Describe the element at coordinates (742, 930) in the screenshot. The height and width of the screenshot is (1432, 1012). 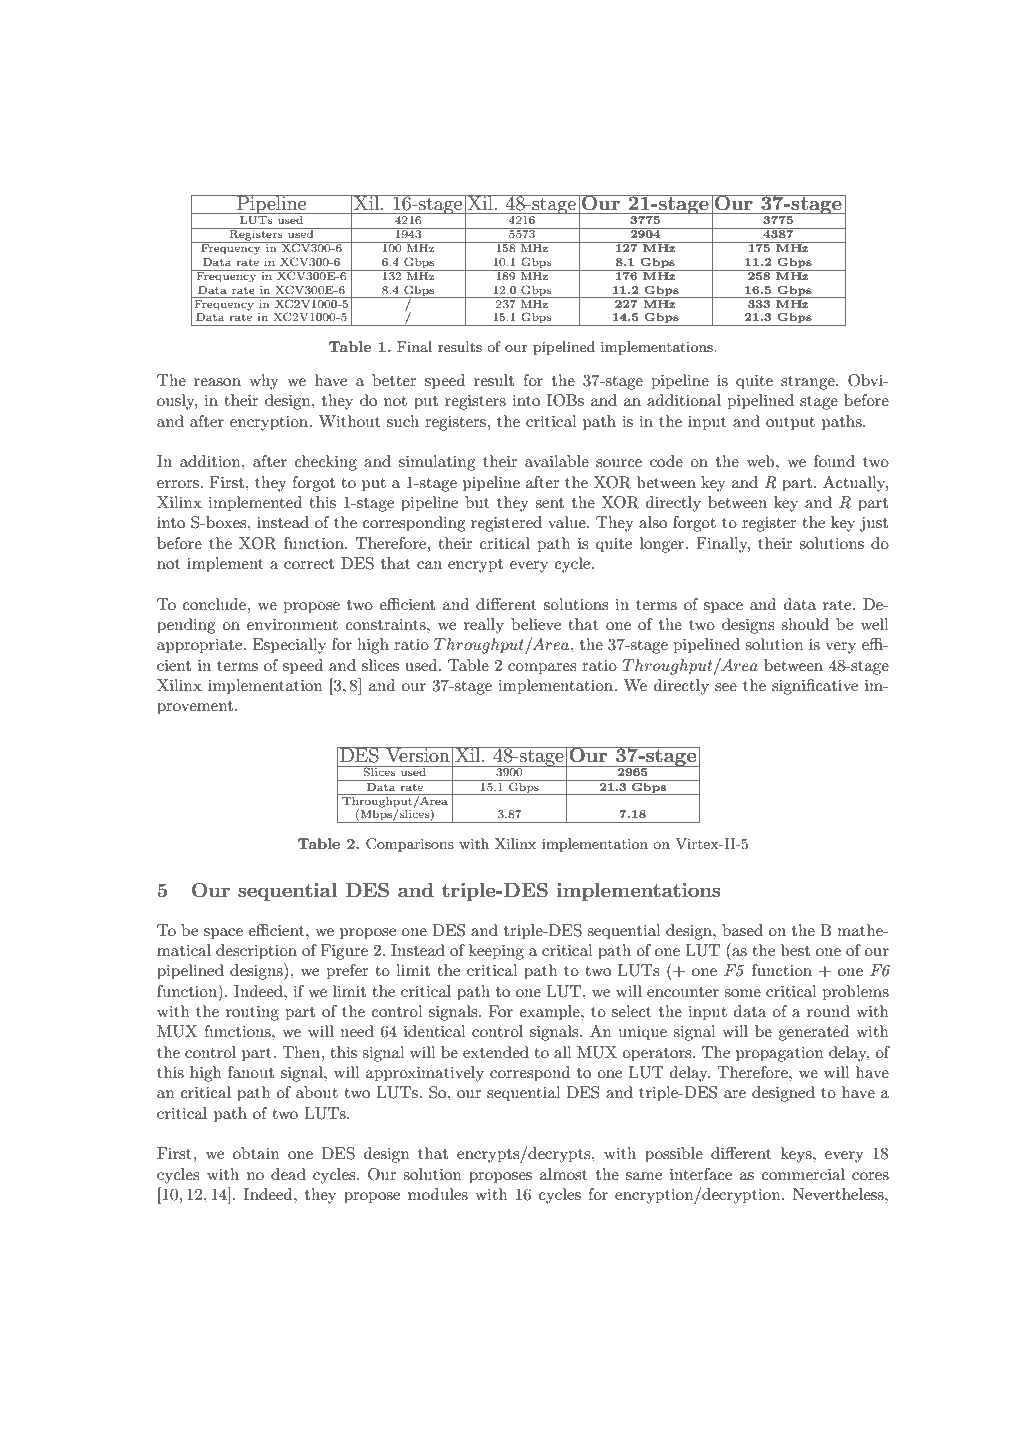
I see `based` at that location.
